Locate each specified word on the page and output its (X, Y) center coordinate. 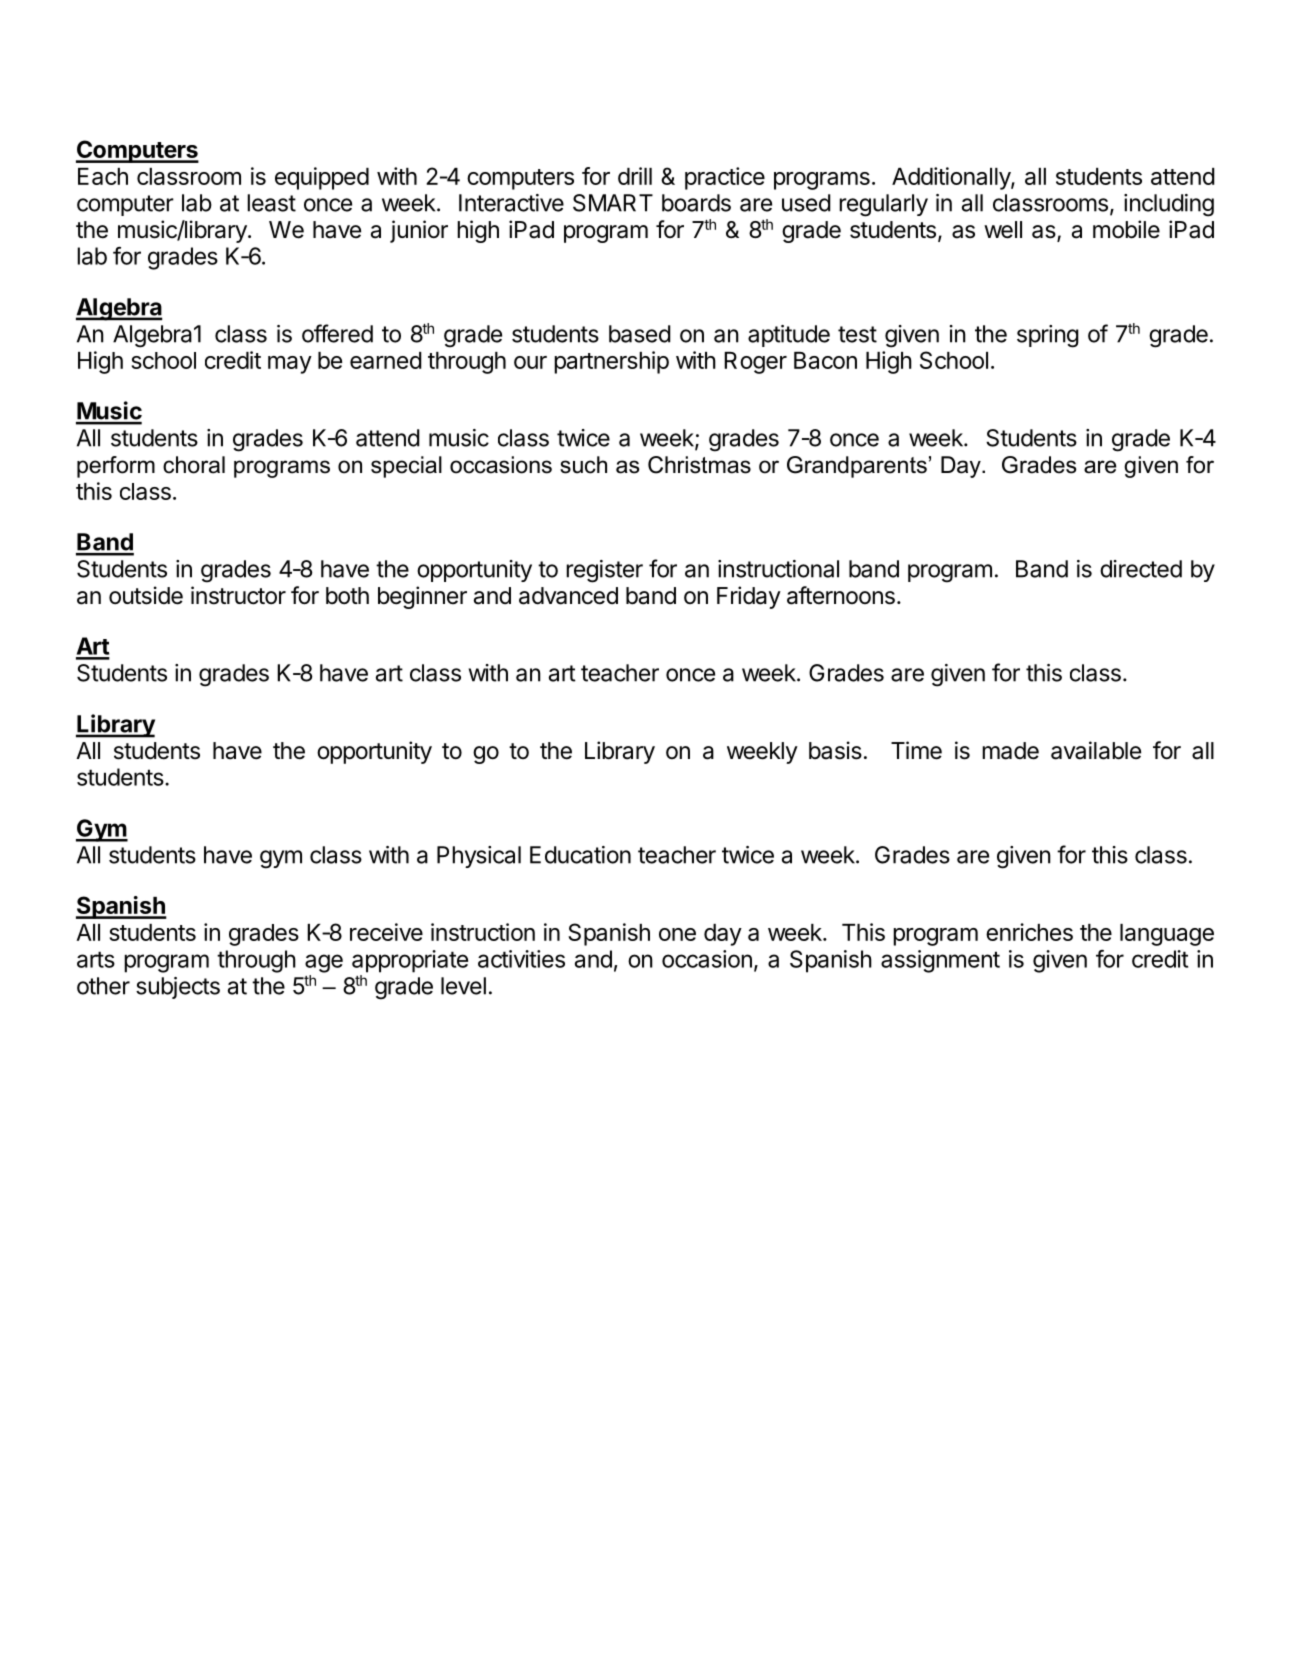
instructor (238, 595)
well (1003, 230)
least (271, 203)
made (1010, 751)
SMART (613, 203)
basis (835, 750)
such (583, 465)
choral (194, 465)
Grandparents (857, 467)
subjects (178, 988)
